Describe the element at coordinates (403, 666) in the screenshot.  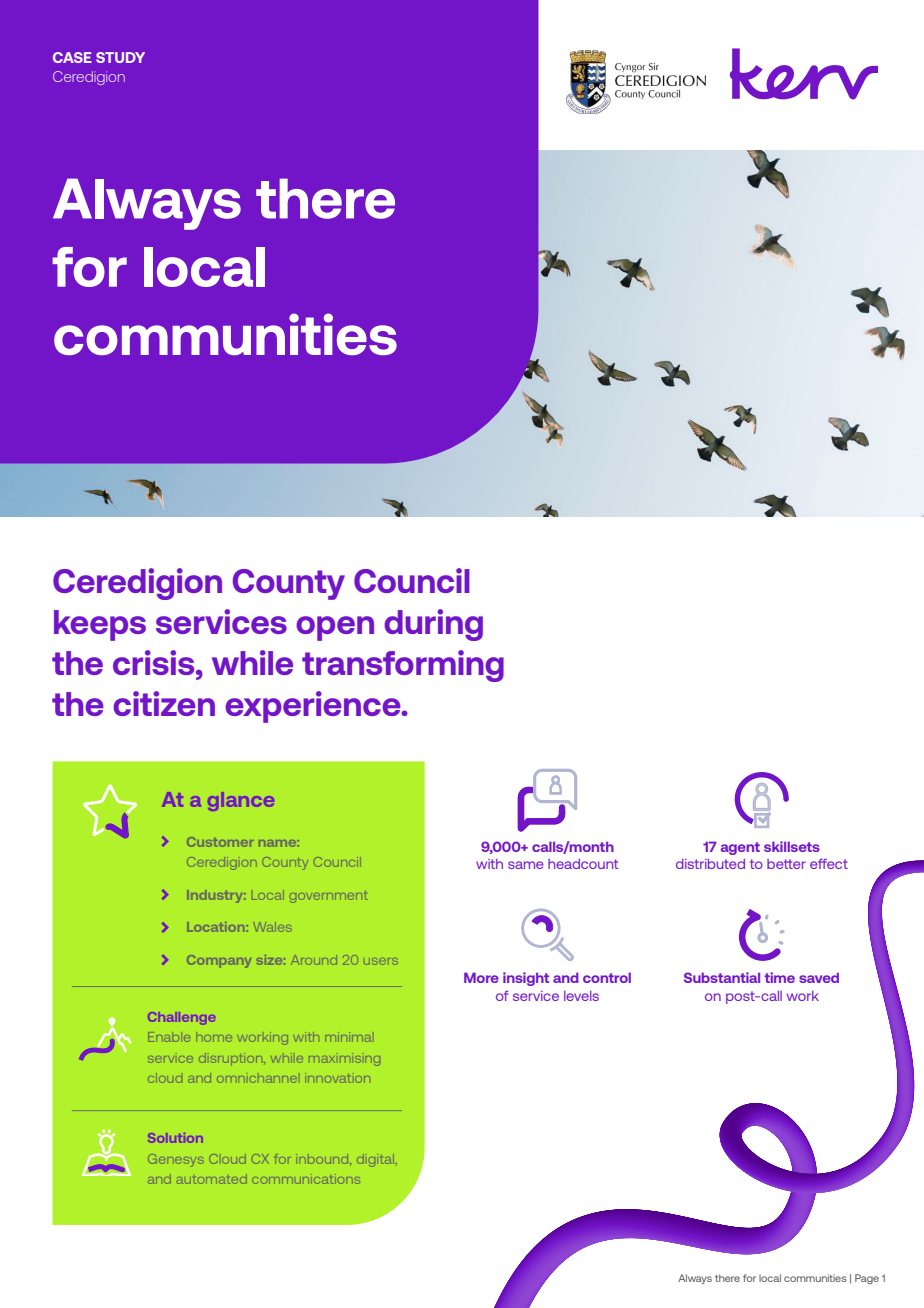
I see `transforming` at that location.
